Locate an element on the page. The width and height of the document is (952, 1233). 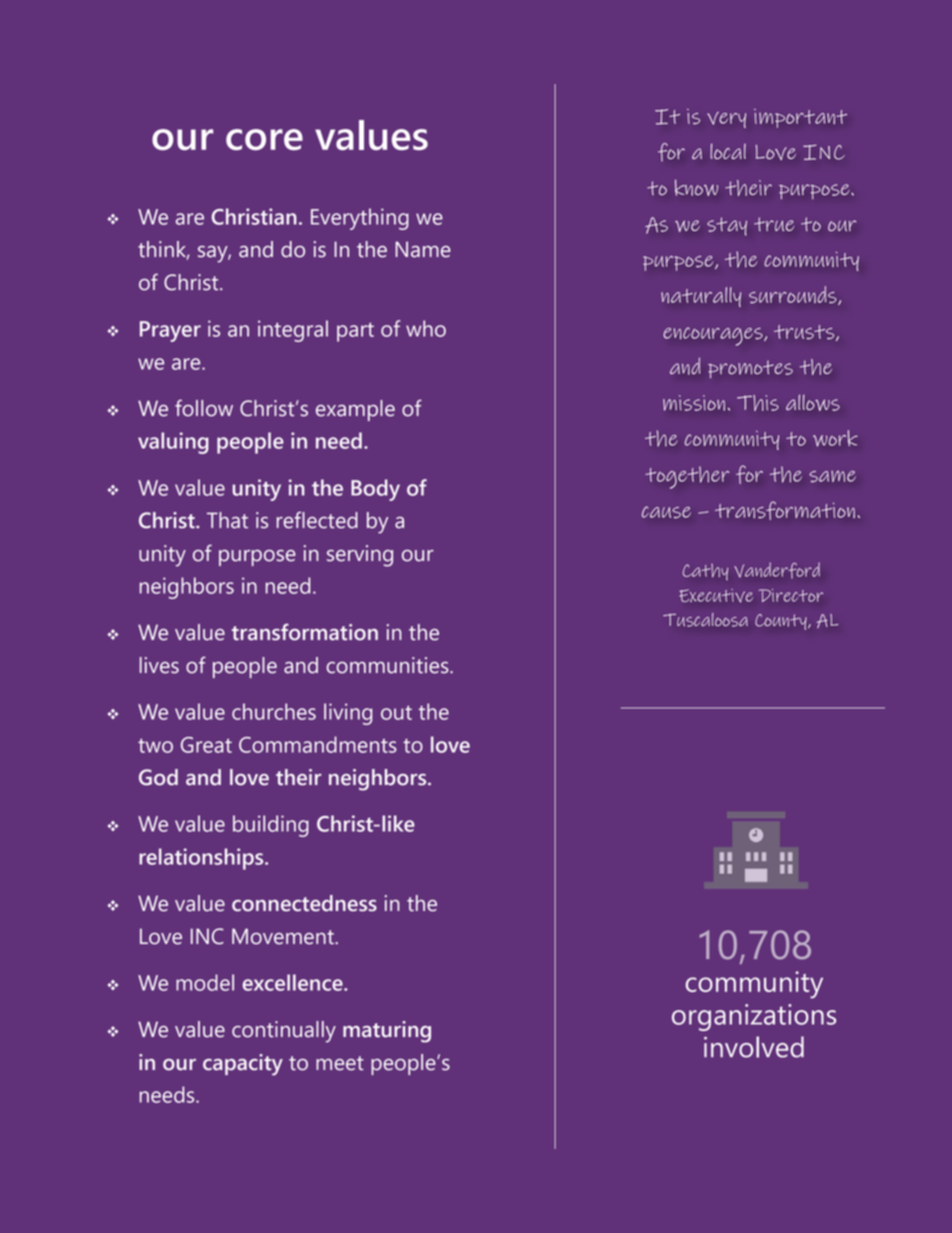
core is located at coordinates (264, 139).
